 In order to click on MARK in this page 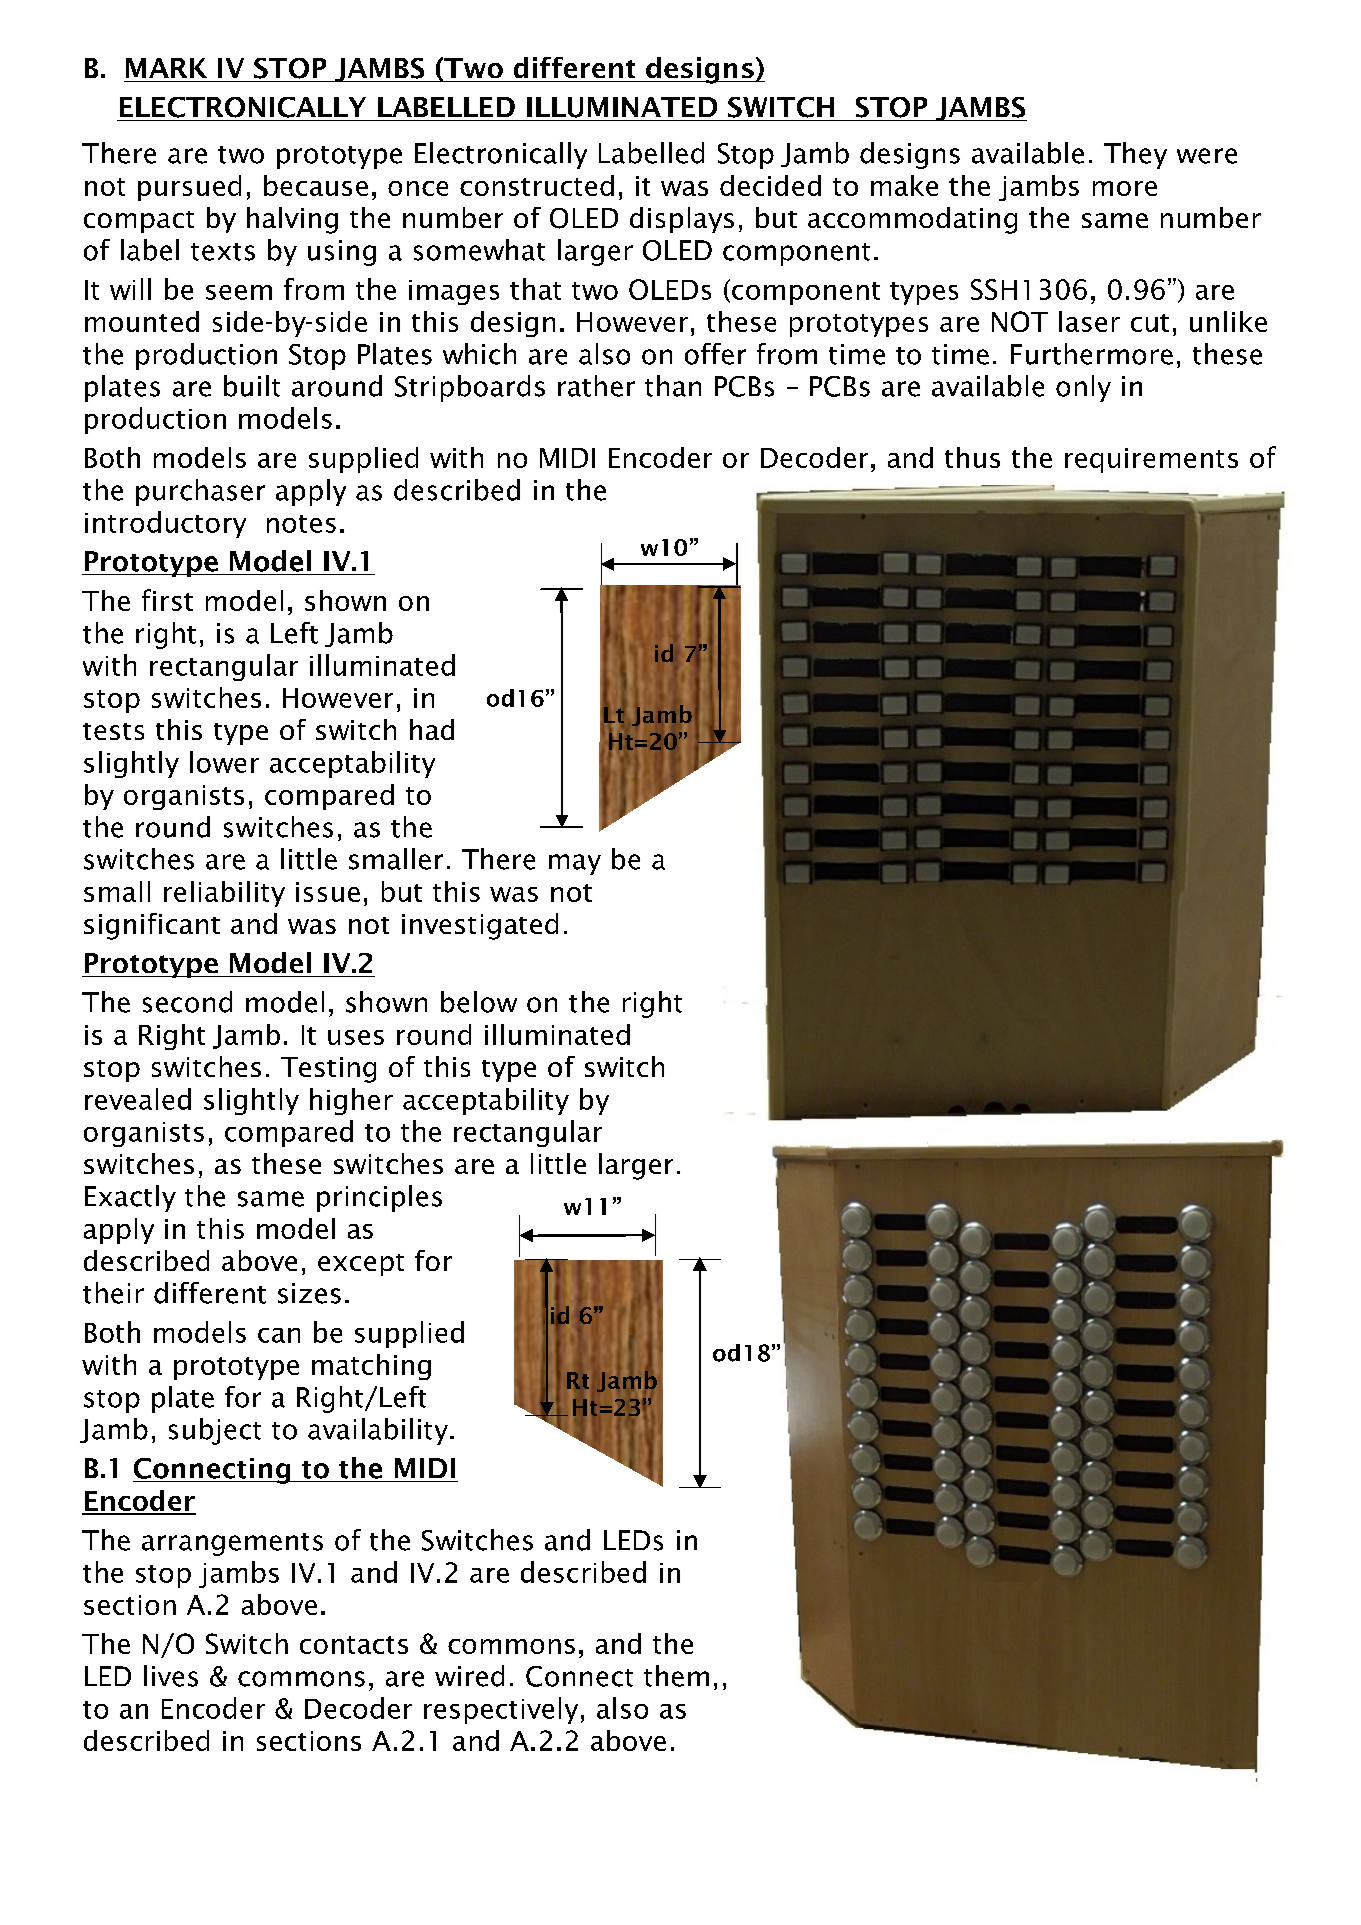, I will do `click(166, 68)`.
